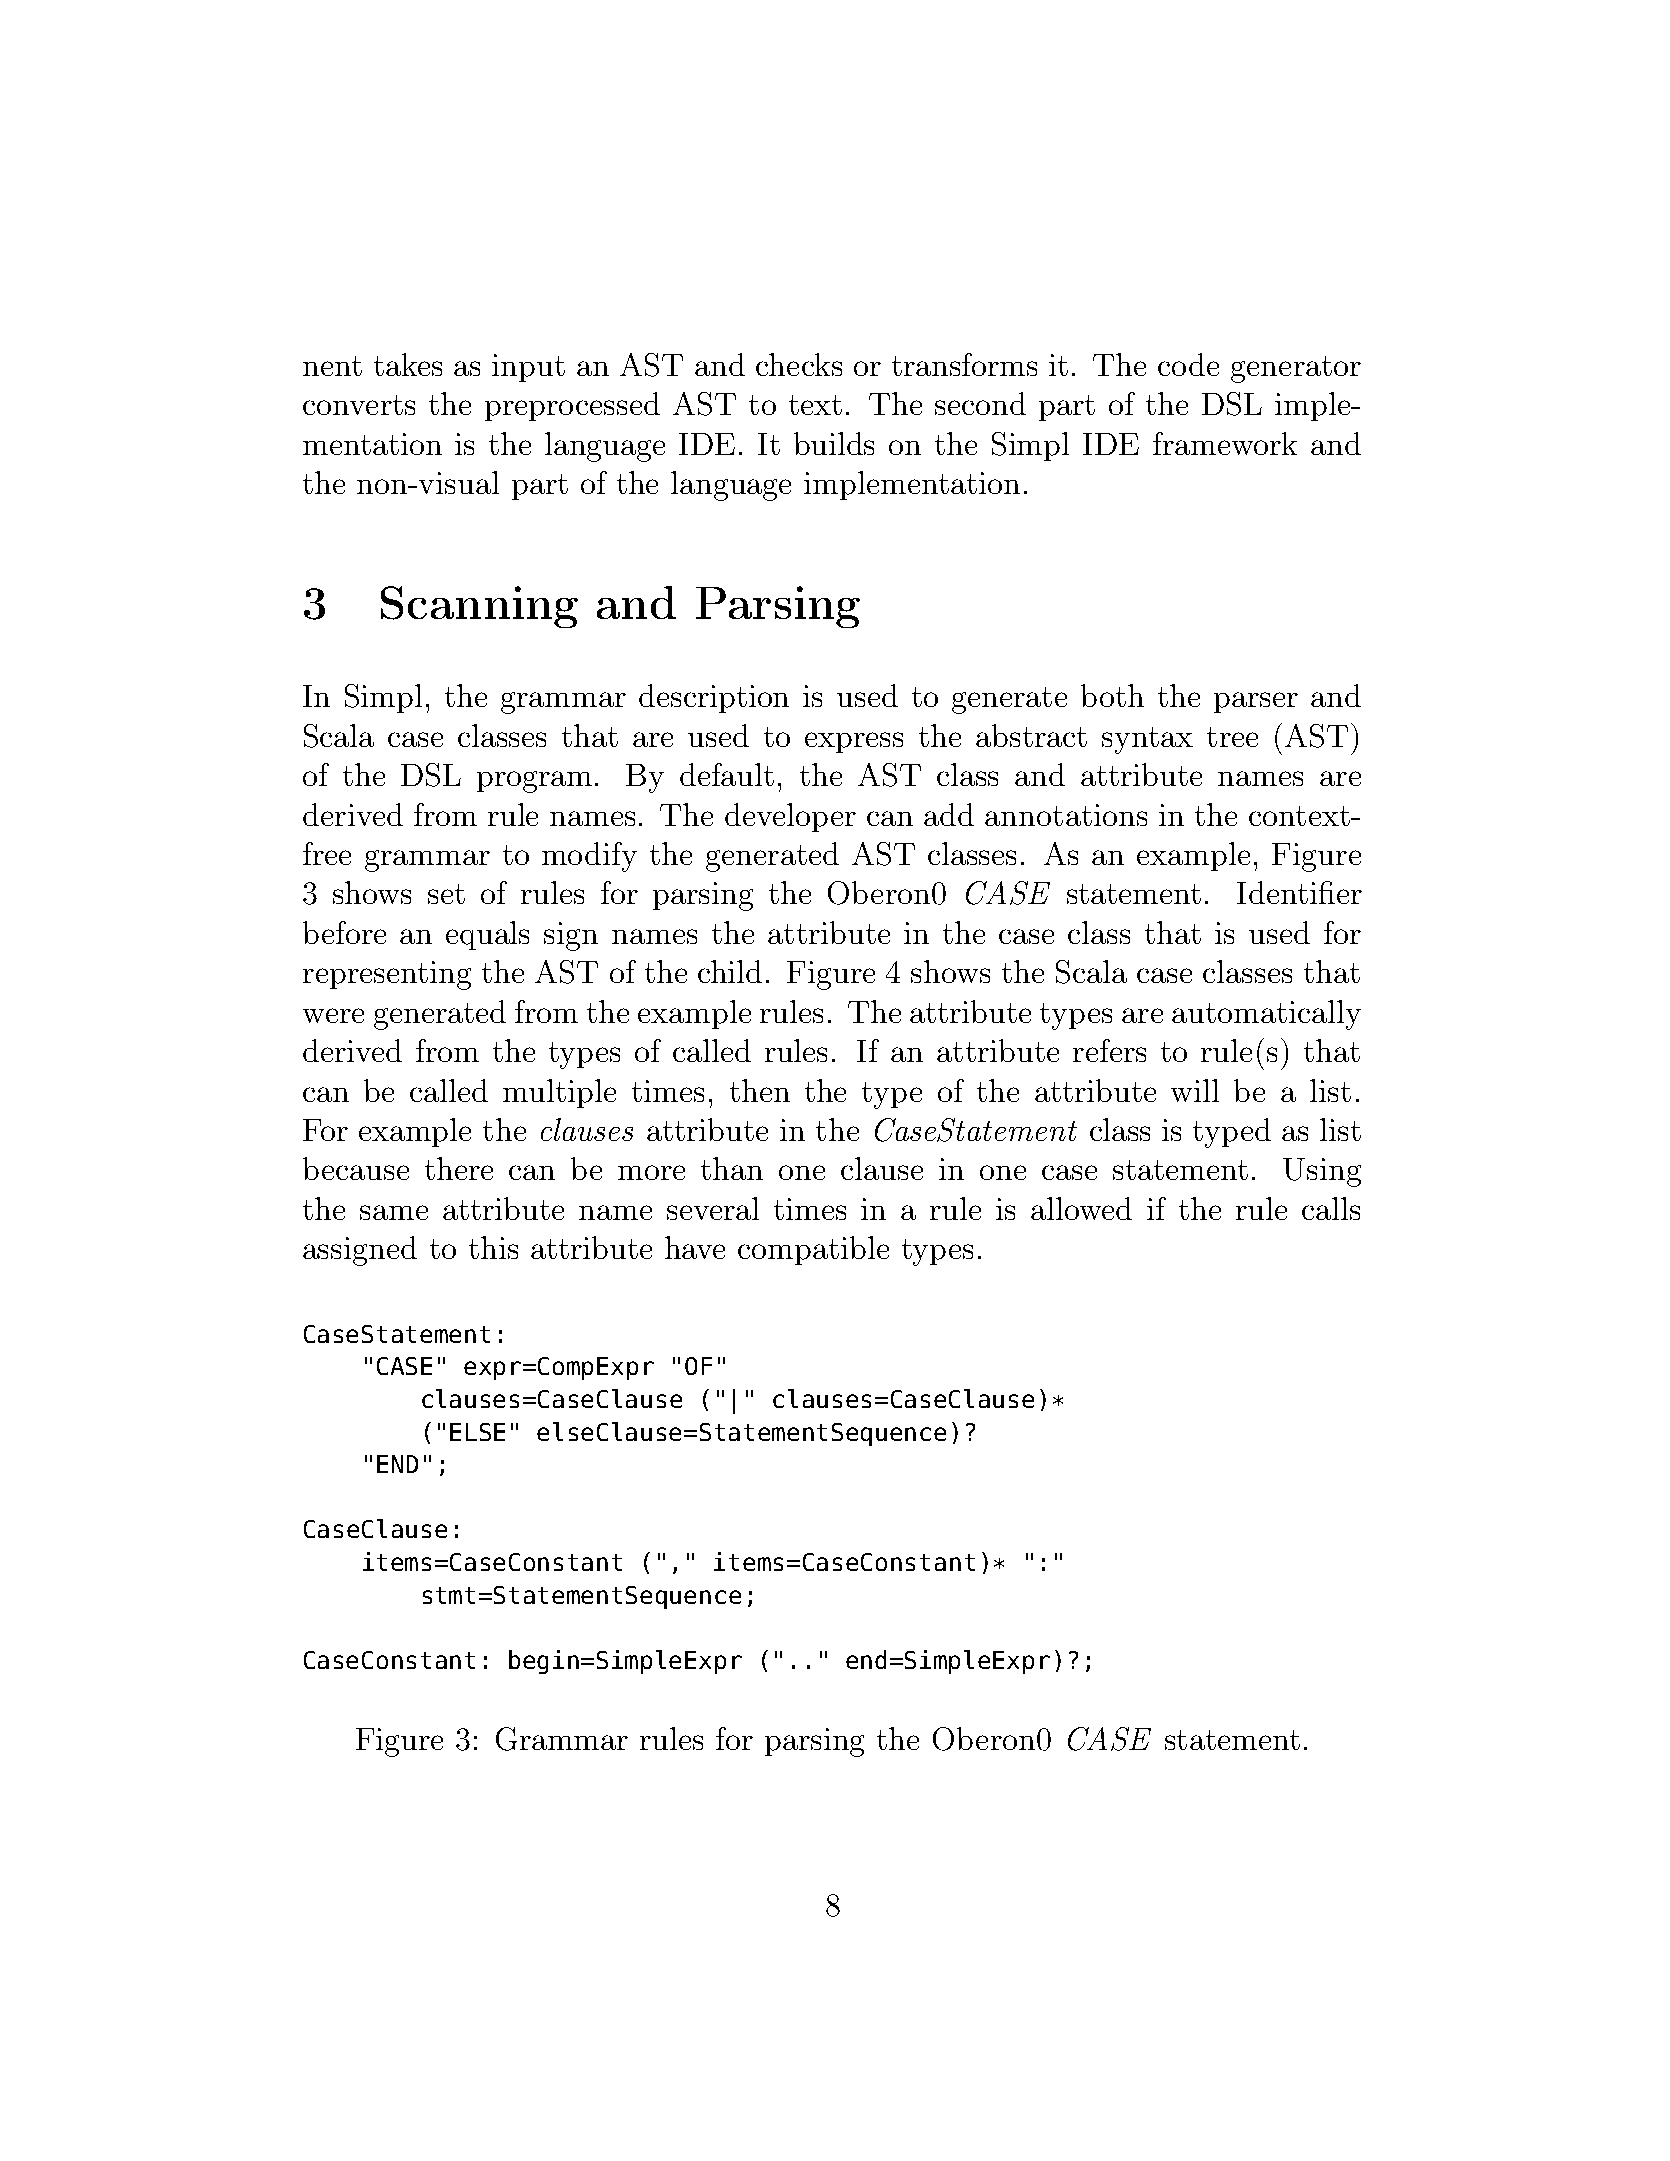 The image size is (1670, 2161). What do you see at coordinates (479, 607) in the page?
I see `Scanning` at bounding box center [479, 607].
